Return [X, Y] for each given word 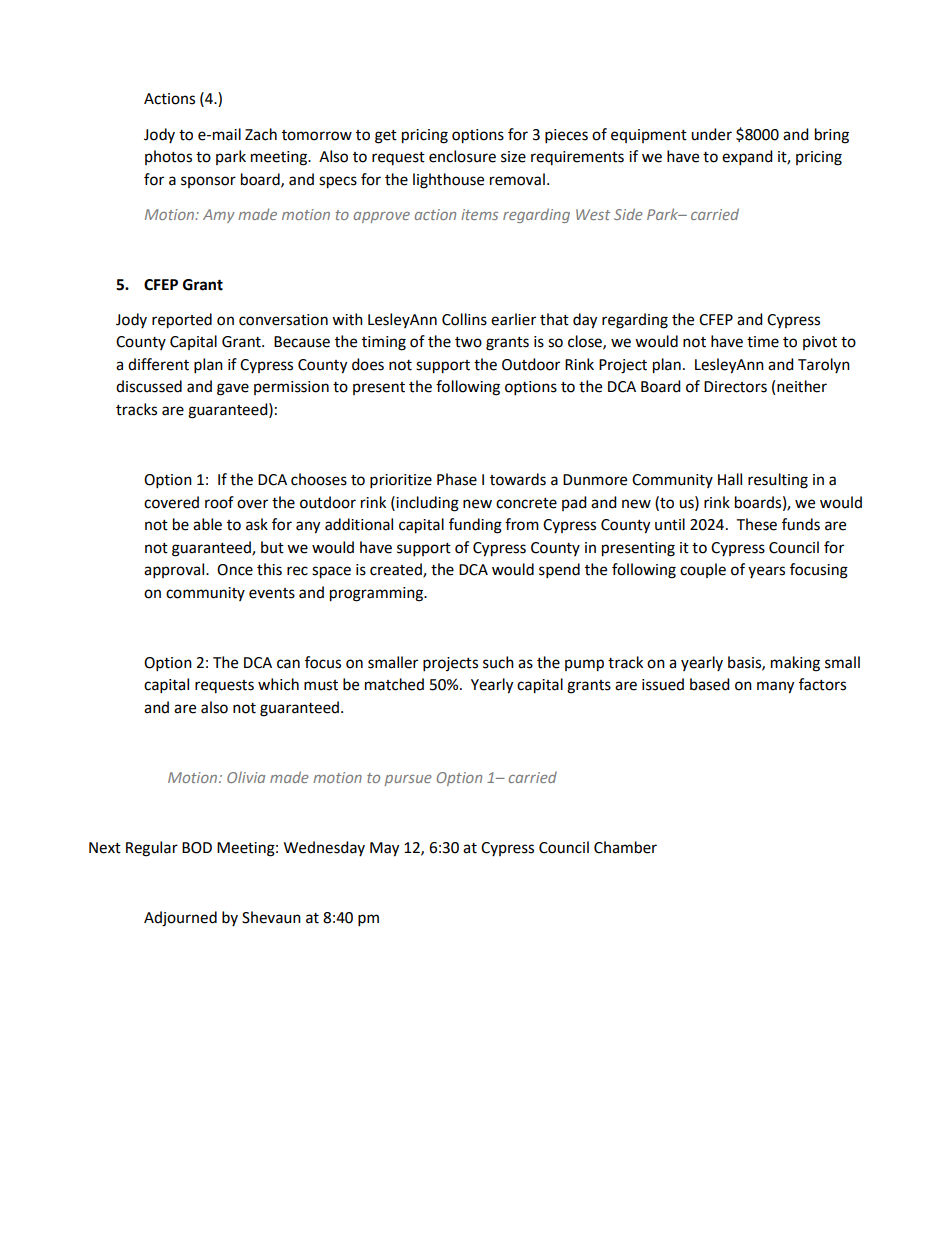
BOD [197, 848]
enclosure [462, 156]
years [766, 572]
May [384, 849]
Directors [735, 387]
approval [175, 571]
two [468, 342]
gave [233, 389]
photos [168, 157]
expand [747, 158]
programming [377, 594]
